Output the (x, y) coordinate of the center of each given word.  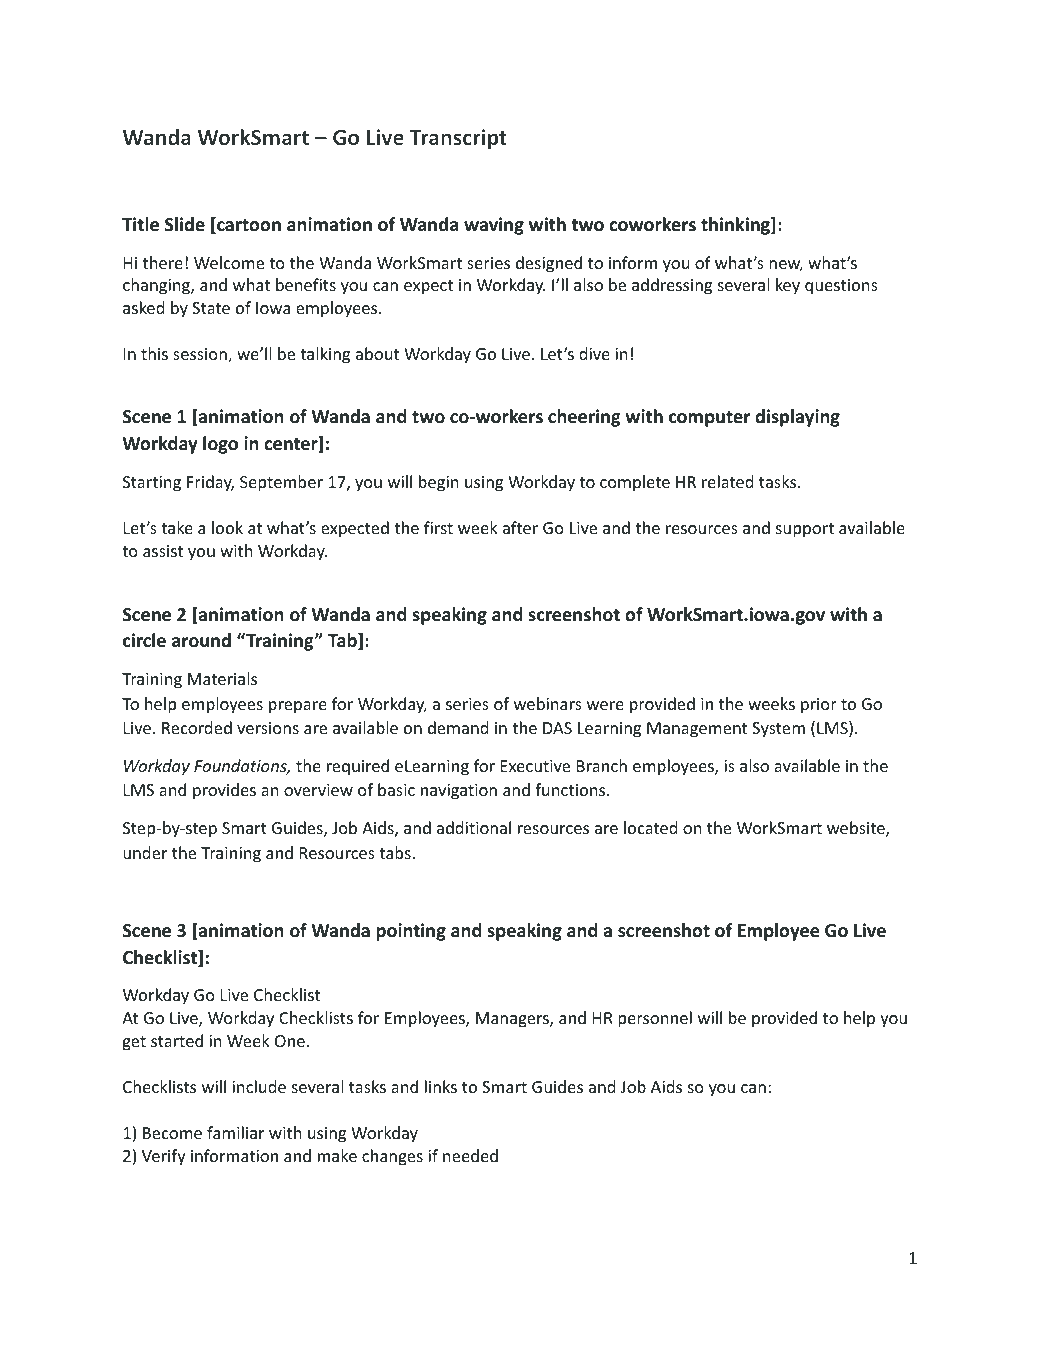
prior (819, 706)
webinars (548, 703)
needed (470, 1155)
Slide (185, 224)
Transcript (458, 139)
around (201, 640)
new (786, 266)
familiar (235, 1132)
